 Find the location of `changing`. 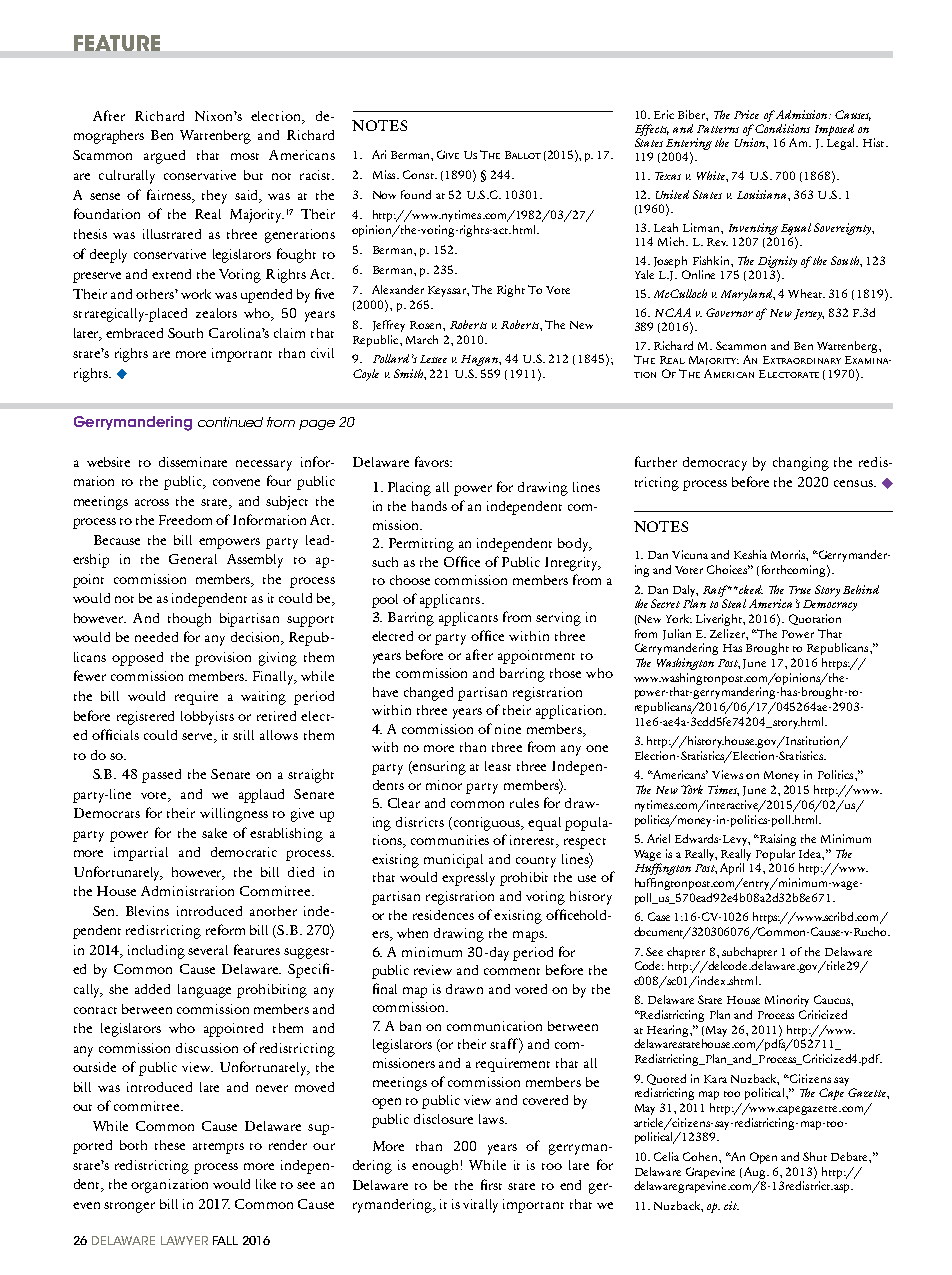

changing is located at coordinates (801, 464).
